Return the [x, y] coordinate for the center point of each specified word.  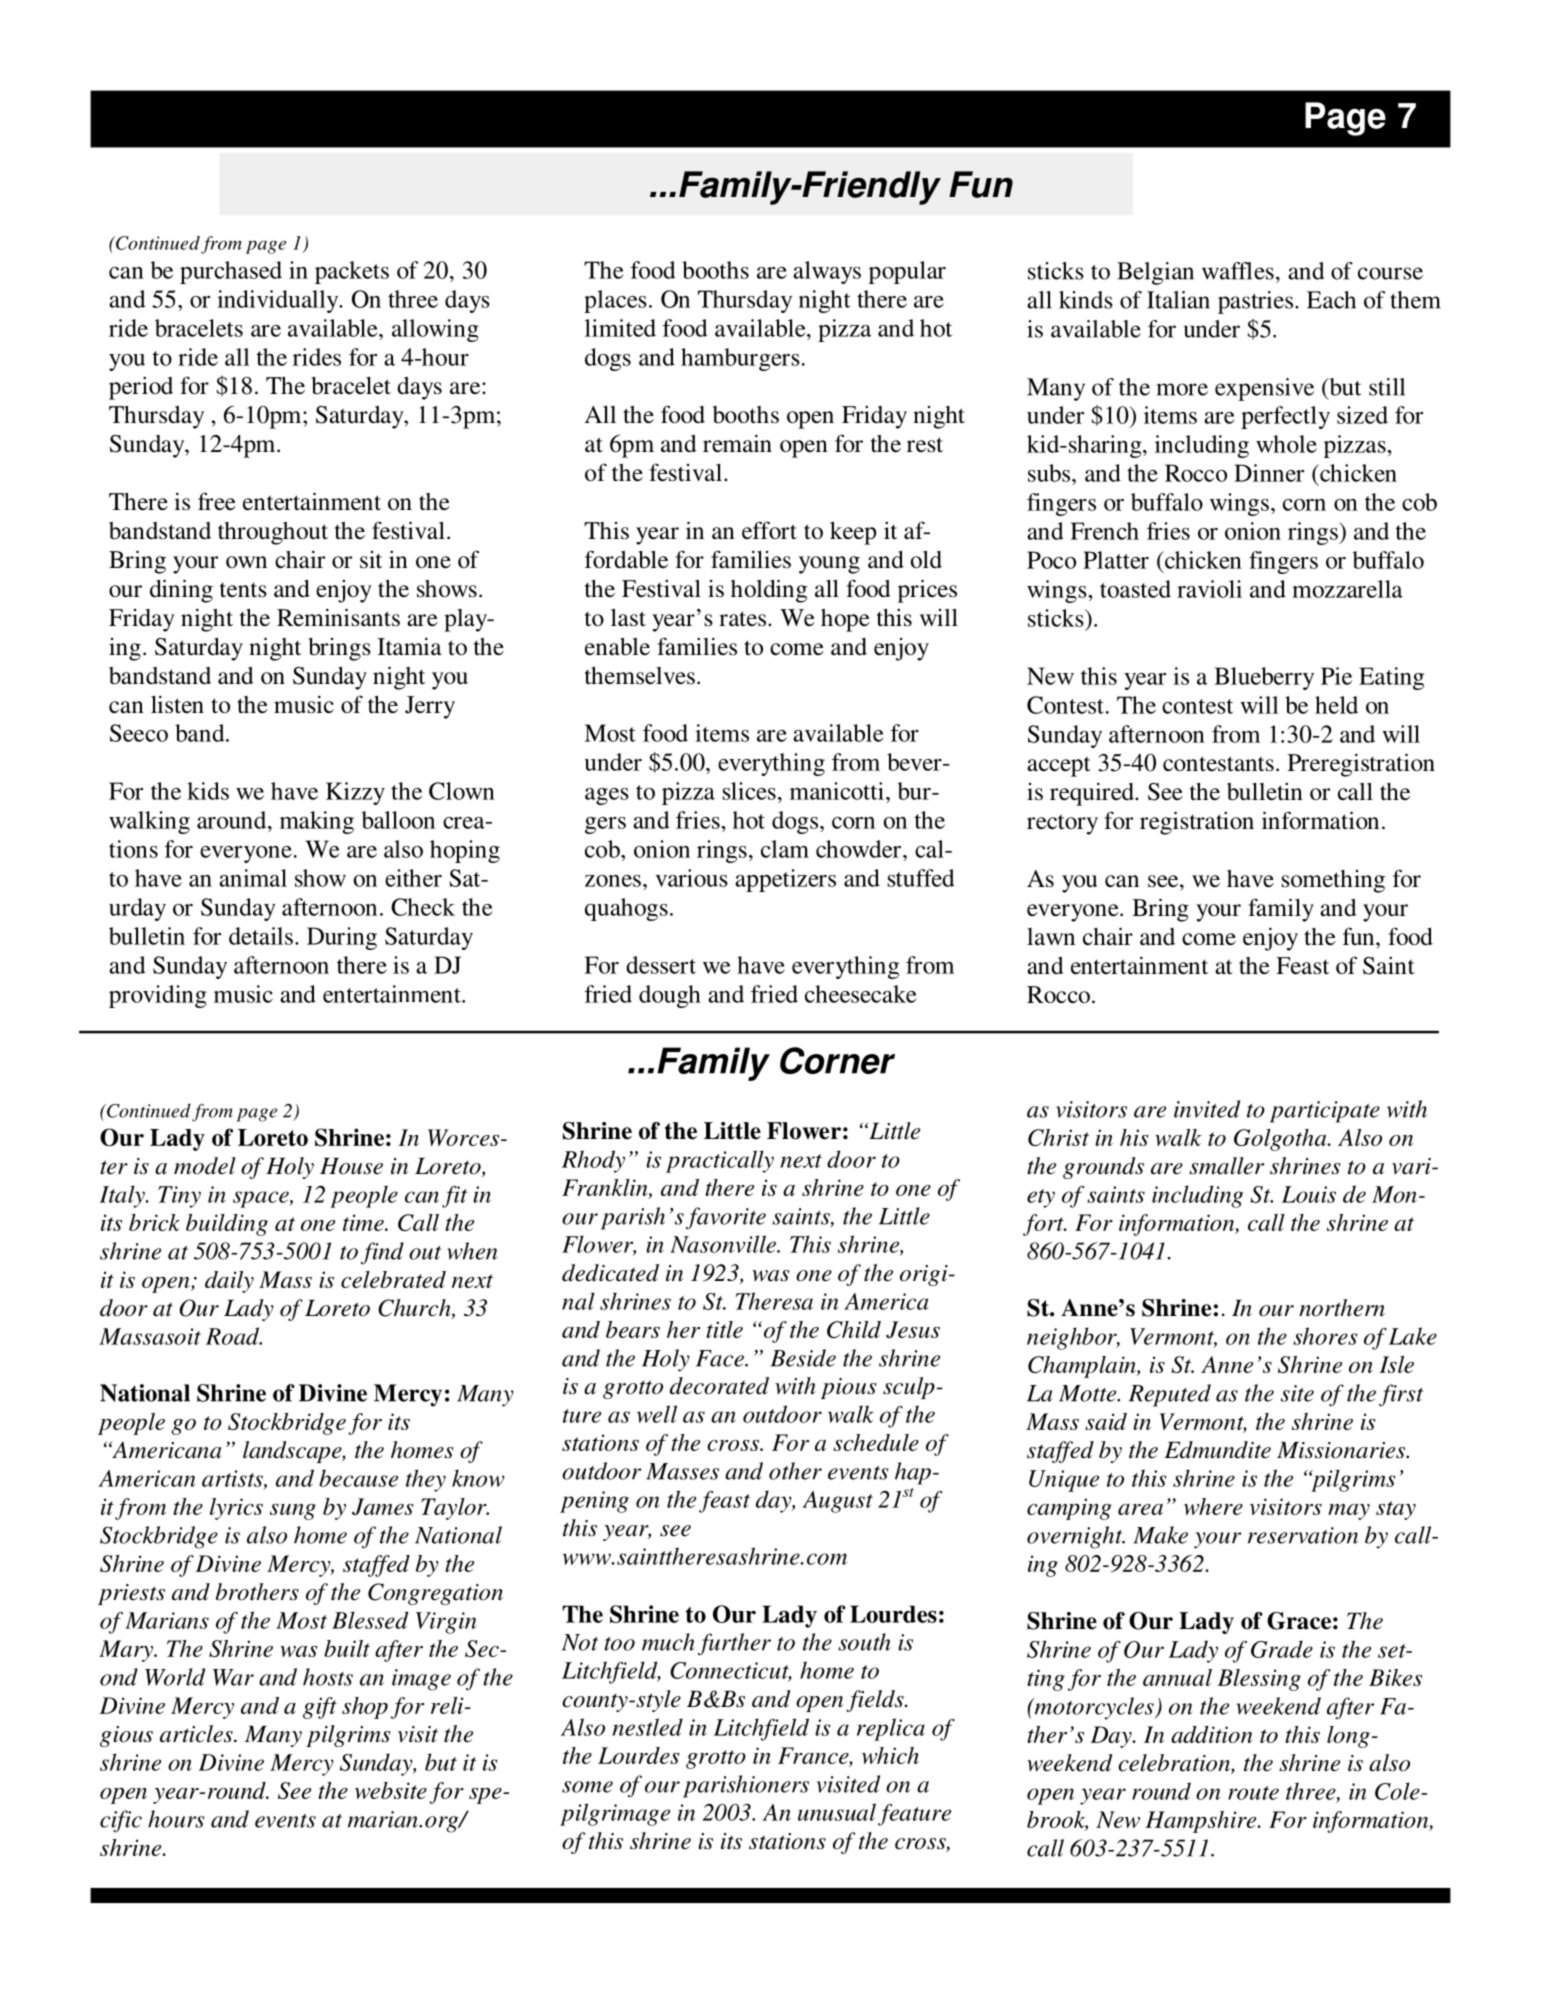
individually [279, 301]
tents [243, 590]
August [837, 1502]
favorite [726, 1218]
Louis [1308, 1194]
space [262, 1199]
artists [233, 1479]
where [1213, 1506]
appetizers [785, 880]
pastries [1255, 302]
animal [253, 878]
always [827, 272]
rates [744, 619]
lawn [1051, 937]
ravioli [1209, 589]
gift [320, 1708]
